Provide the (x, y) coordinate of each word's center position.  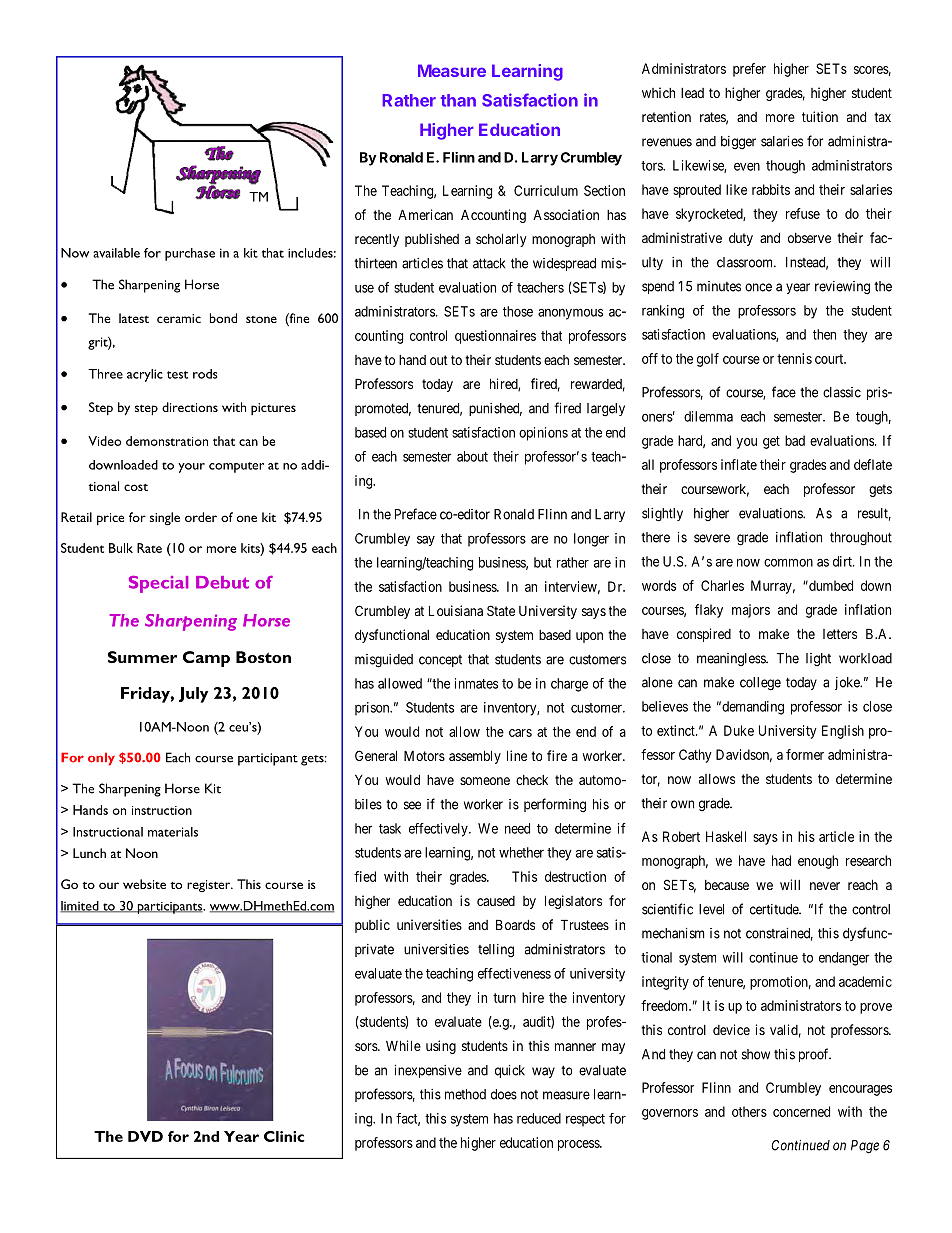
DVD (145, 1136)
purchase (190, 254)
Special (158, 584)
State (501, 610)
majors (751, 611)
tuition (820, 116)
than (458, 100)
